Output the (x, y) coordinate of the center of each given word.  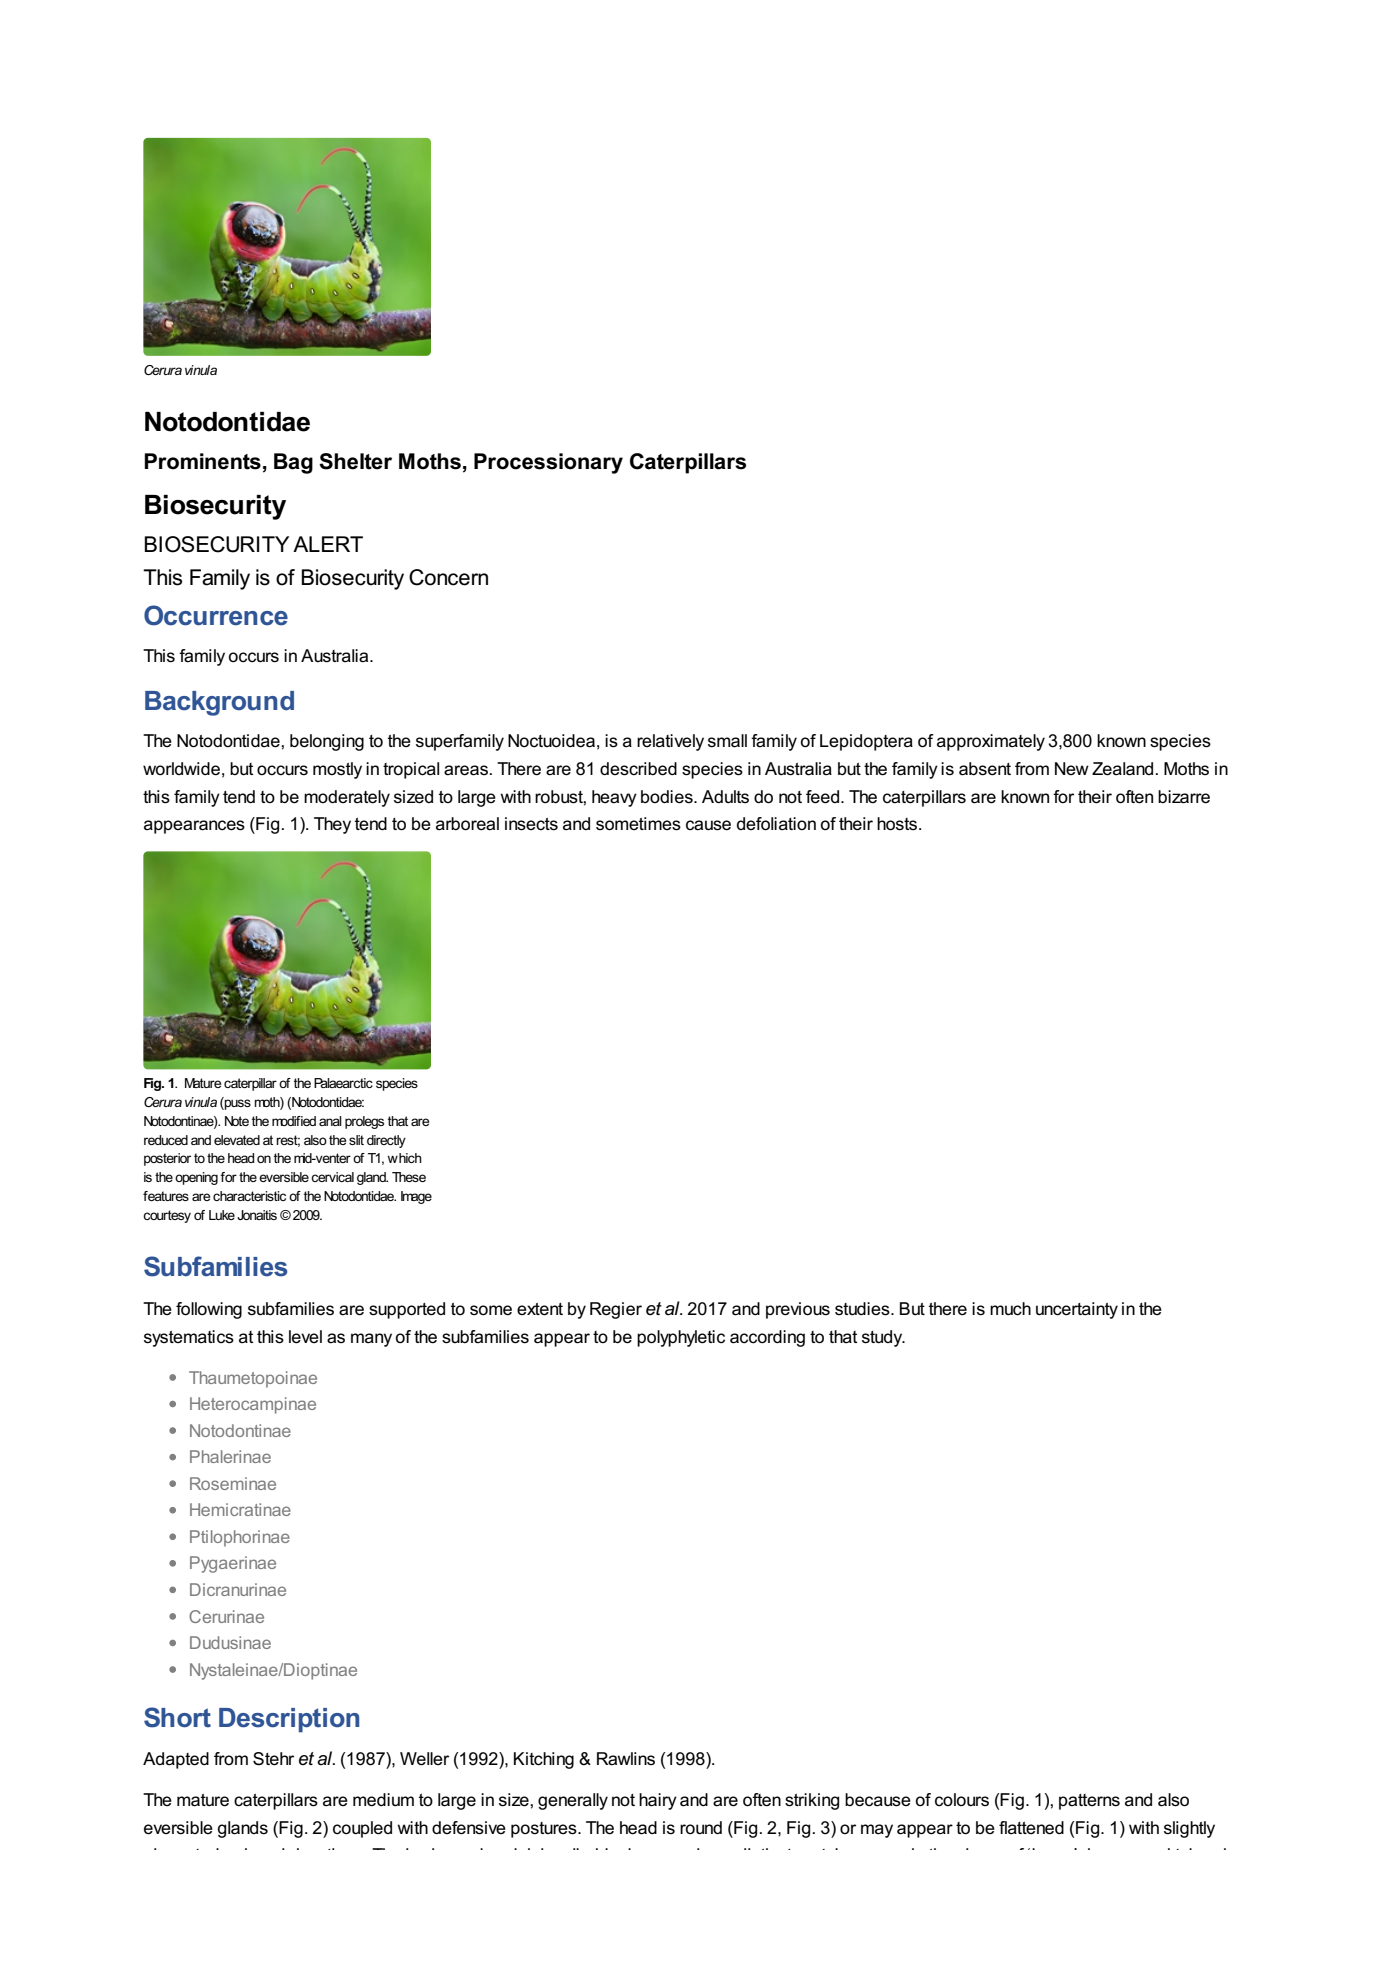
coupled (362, 1829)
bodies (668, 797)
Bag (293, 463)
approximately (991, 742)
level (305, 1337)
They (332, 825)
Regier (616, 1310)
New (1072, 768)
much (1010, 1309)
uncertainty (1077, 1310)
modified (294, 1121)
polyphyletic (681, 1338)
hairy (658, 1801)
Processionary (548, 463)
